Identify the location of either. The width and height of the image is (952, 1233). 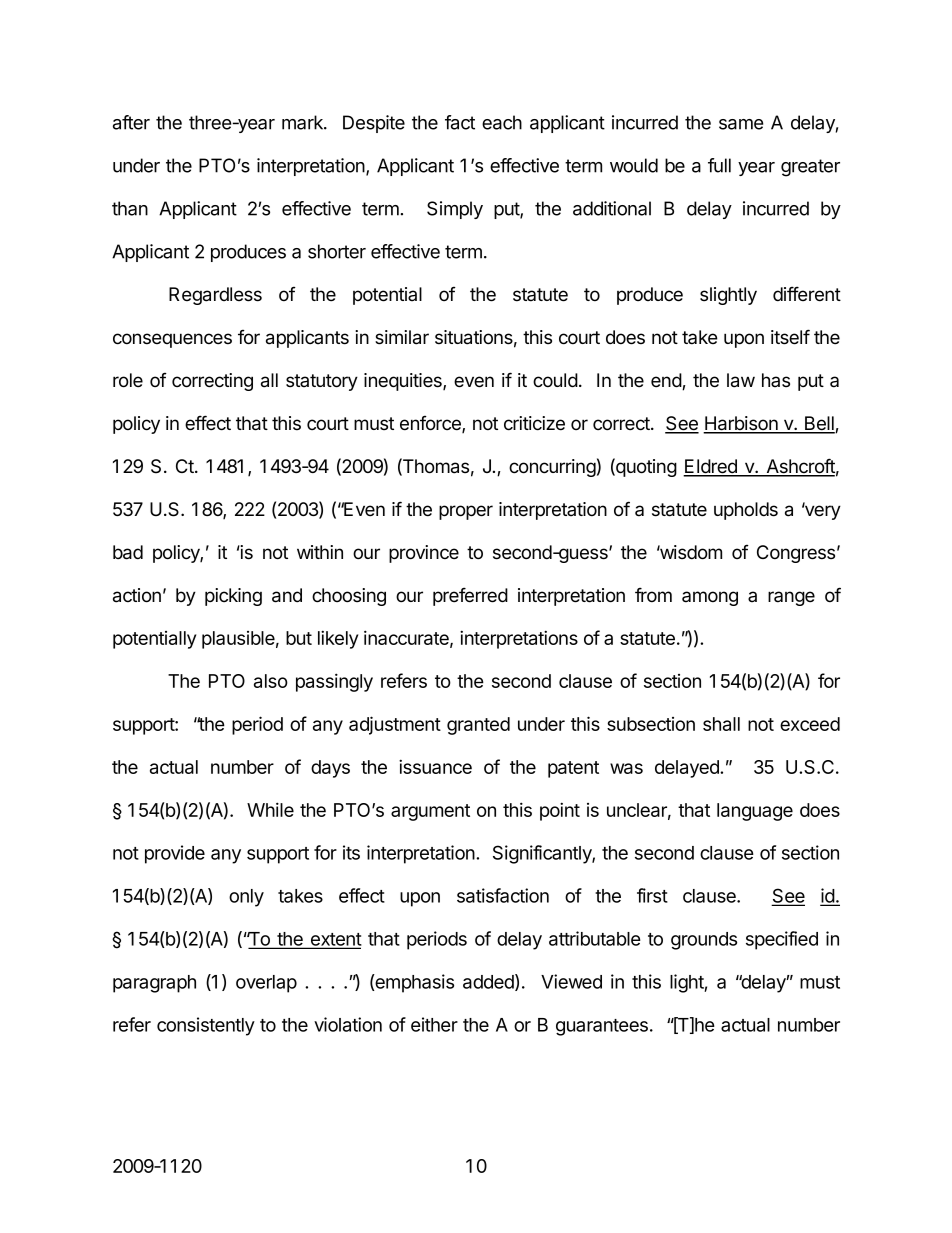
(434, 1024).
